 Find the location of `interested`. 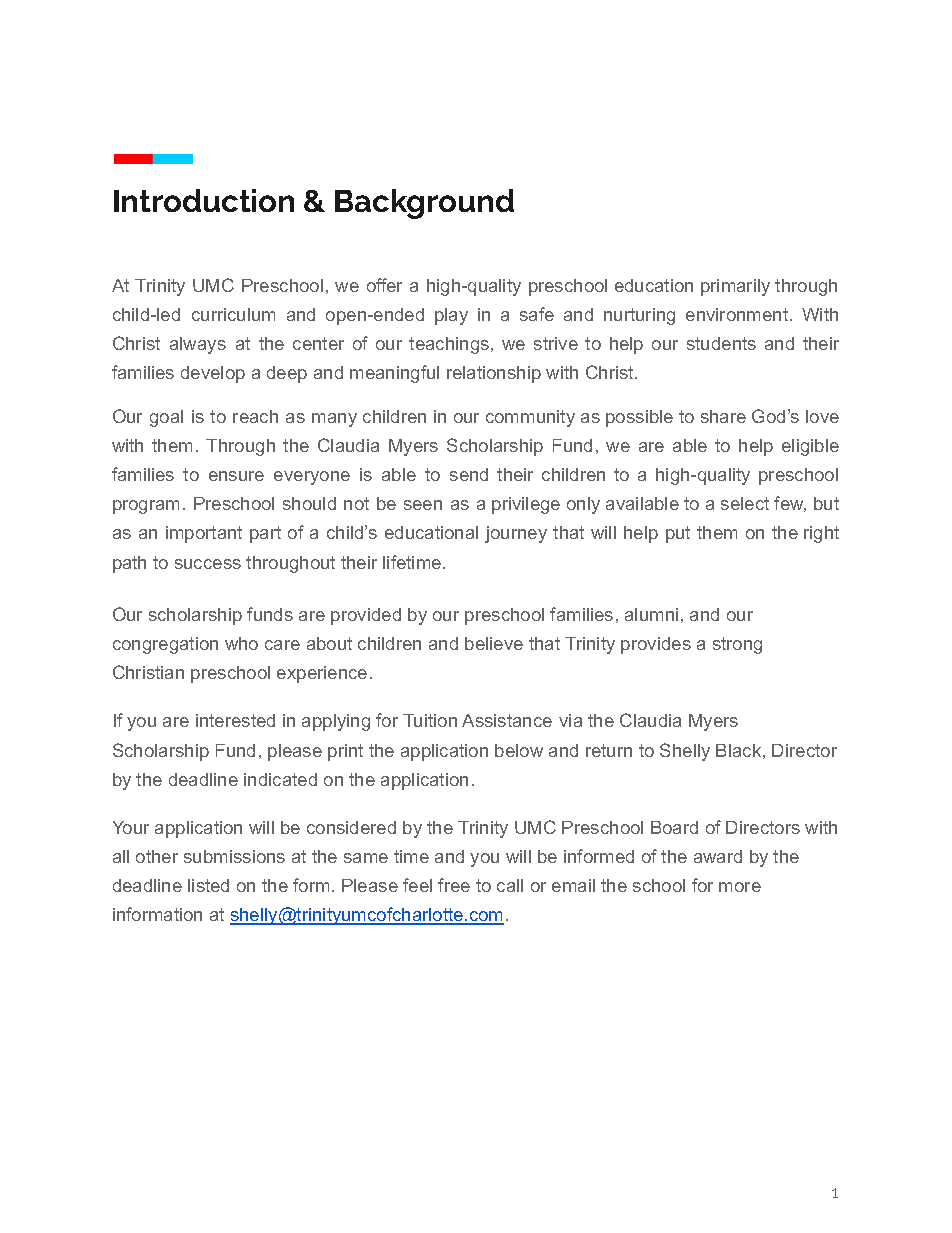

interested is located at coordinates (235, 720).
